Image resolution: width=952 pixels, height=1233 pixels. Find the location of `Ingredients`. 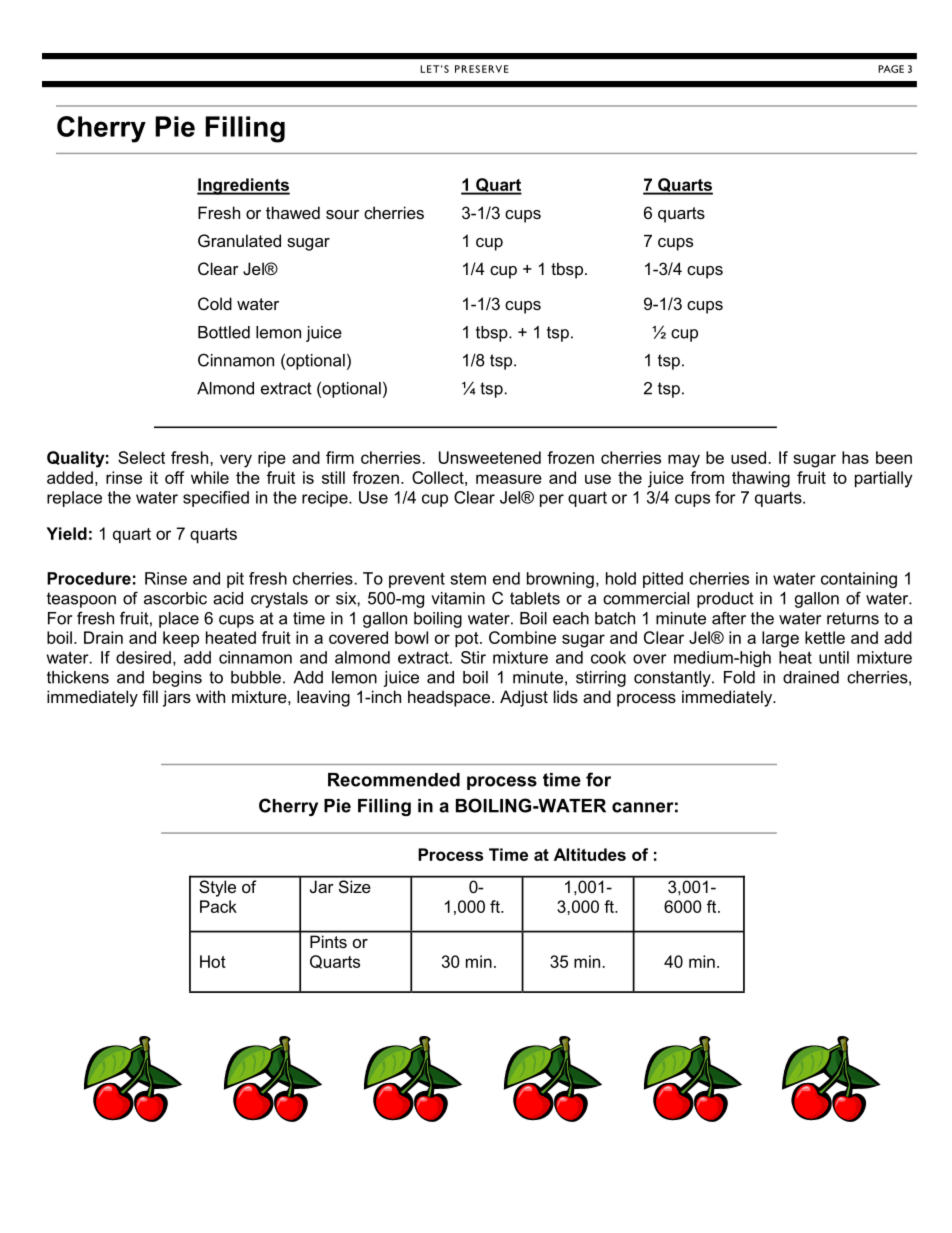

Ingredients is located at coordinates (243, 186).
